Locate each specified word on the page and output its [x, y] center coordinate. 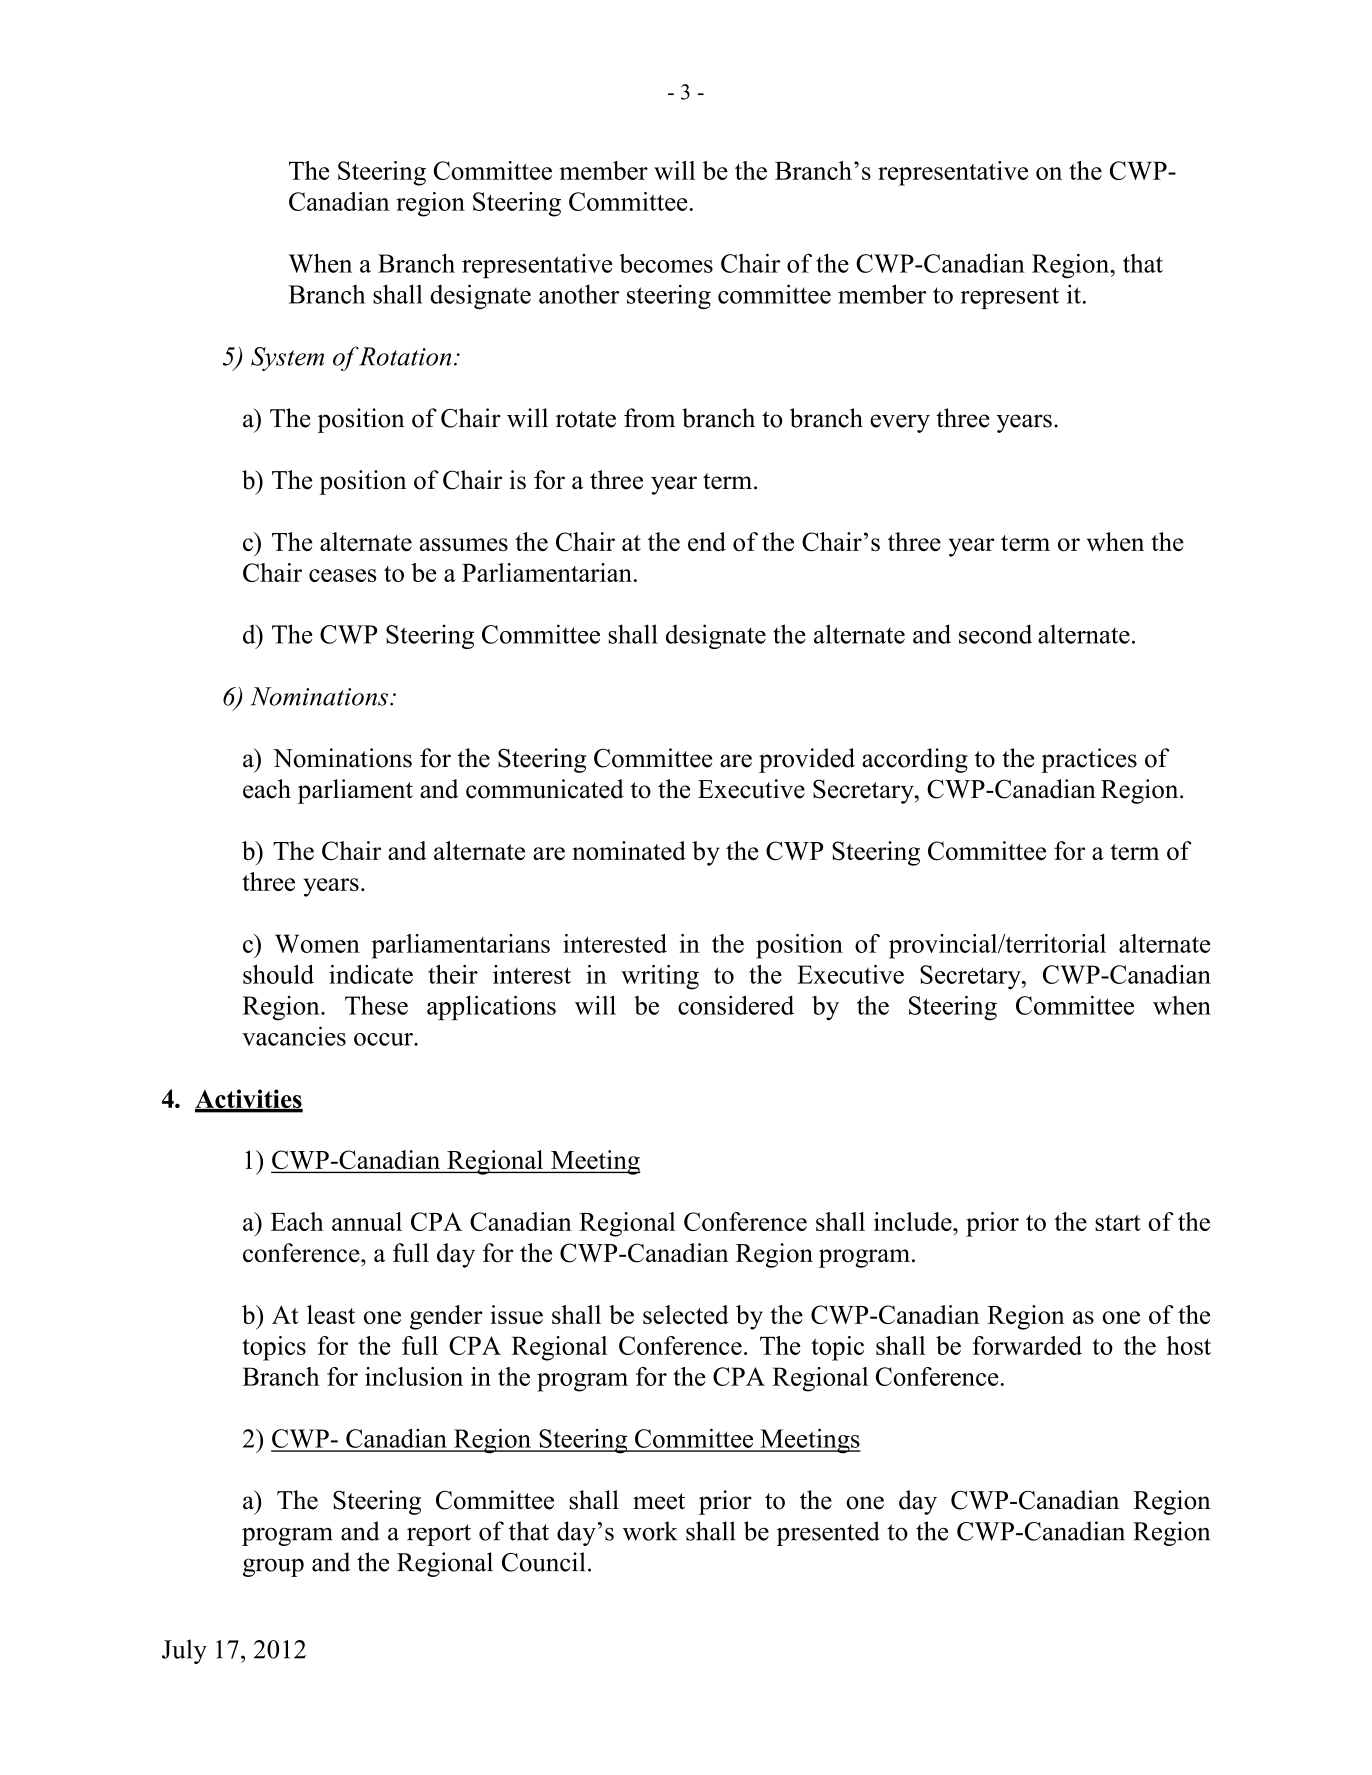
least [331, 1314]
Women [317, 943]
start [1118, 1223]
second [995, 634]
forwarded [1027, 1345]
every [900, 423]
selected [686, 1314]
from [649, 418]
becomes [666, 263]
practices [1089, 760]
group [273, 1567]
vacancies [294, 1036]
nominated [629, 850]
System [287, 359]
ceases [343, 575]
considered [736, 1005]
